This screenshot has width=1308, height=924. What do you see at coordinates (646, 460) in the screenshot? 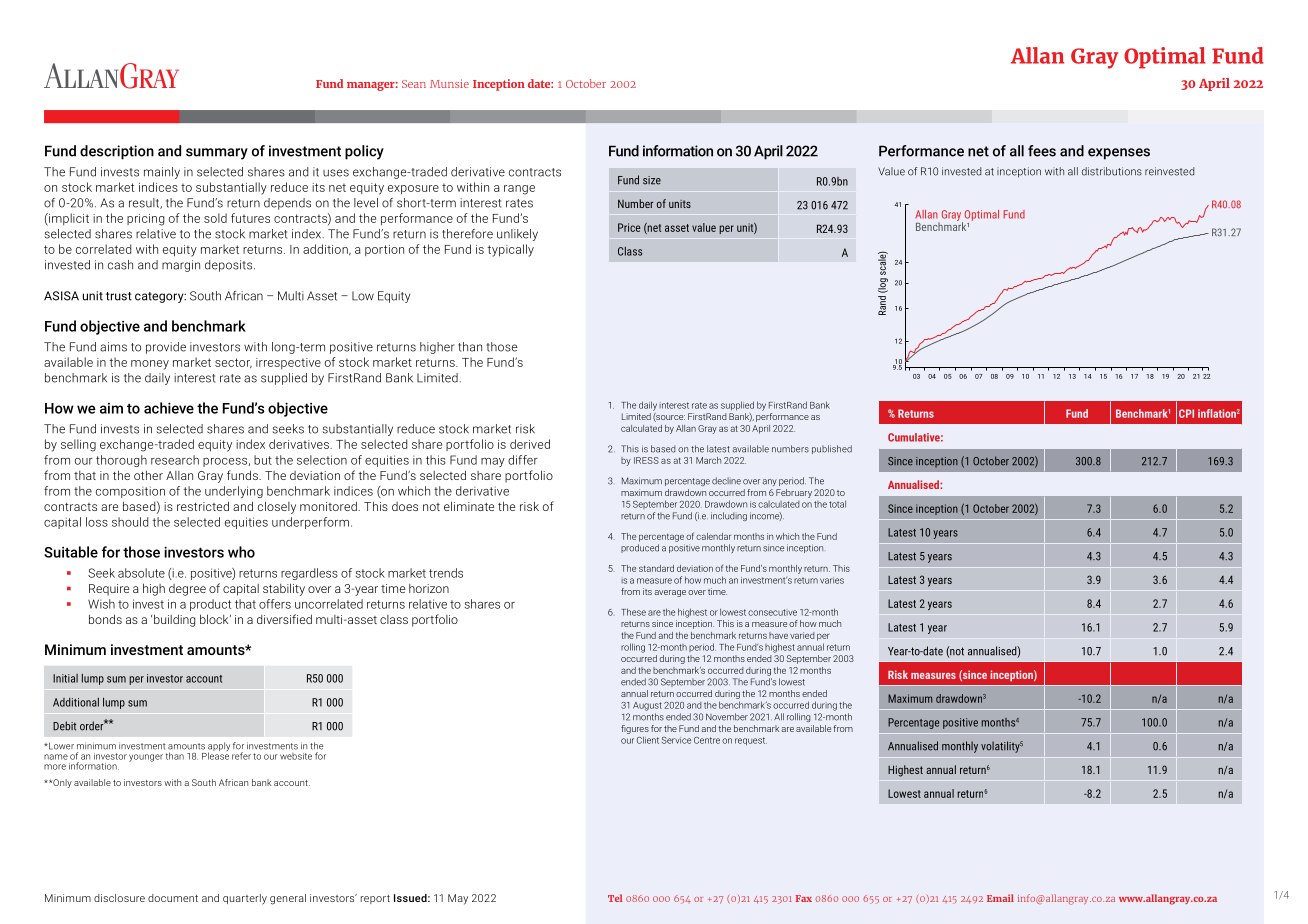
I see `IRESS` at bounding box center [646, 460].
